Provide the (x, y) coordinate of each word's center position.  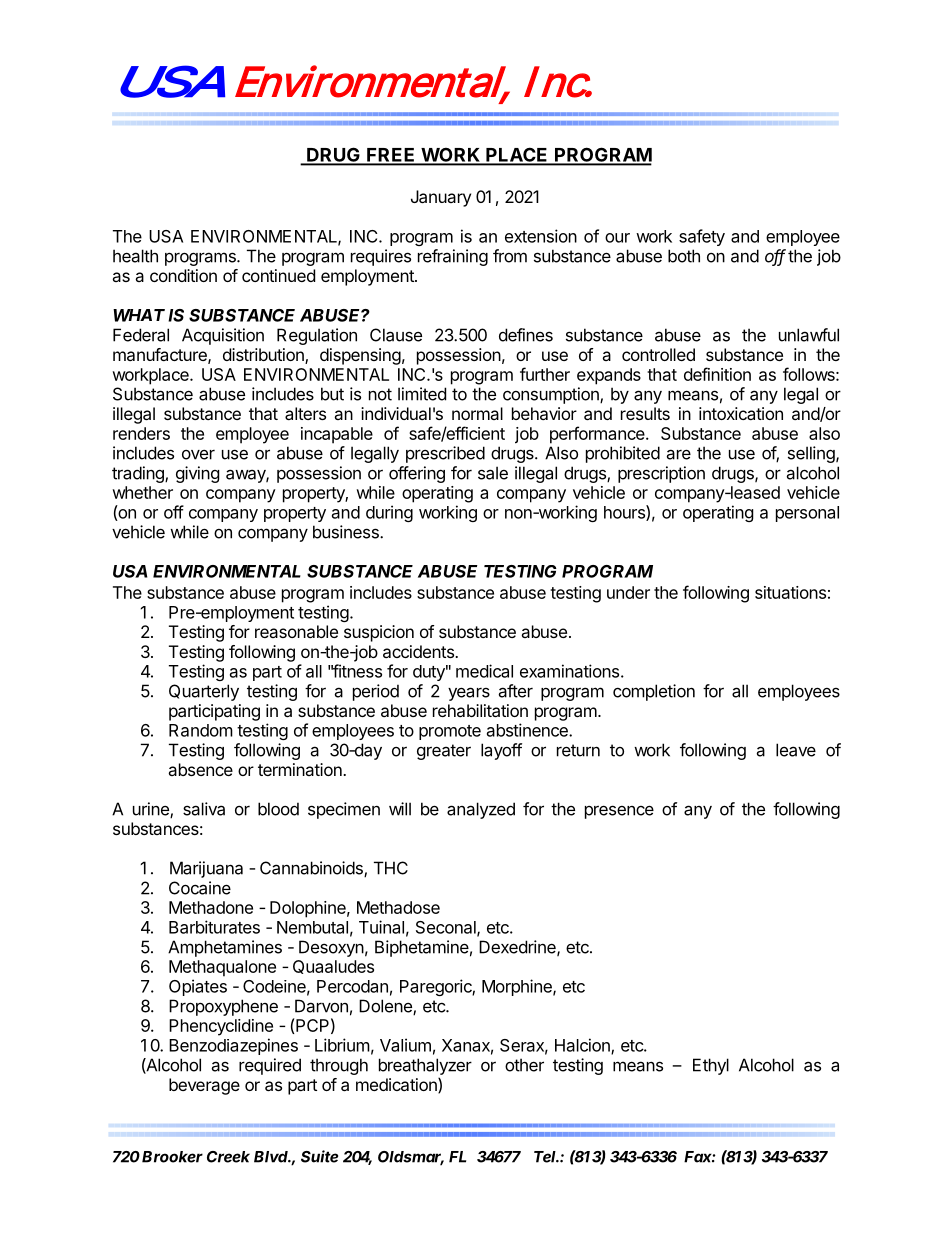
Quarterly (204, 692)
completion (654, 692)
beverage (204, 1086)
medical (484, 671)
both (684, 256)
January (441, 198)
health (135, 256)
